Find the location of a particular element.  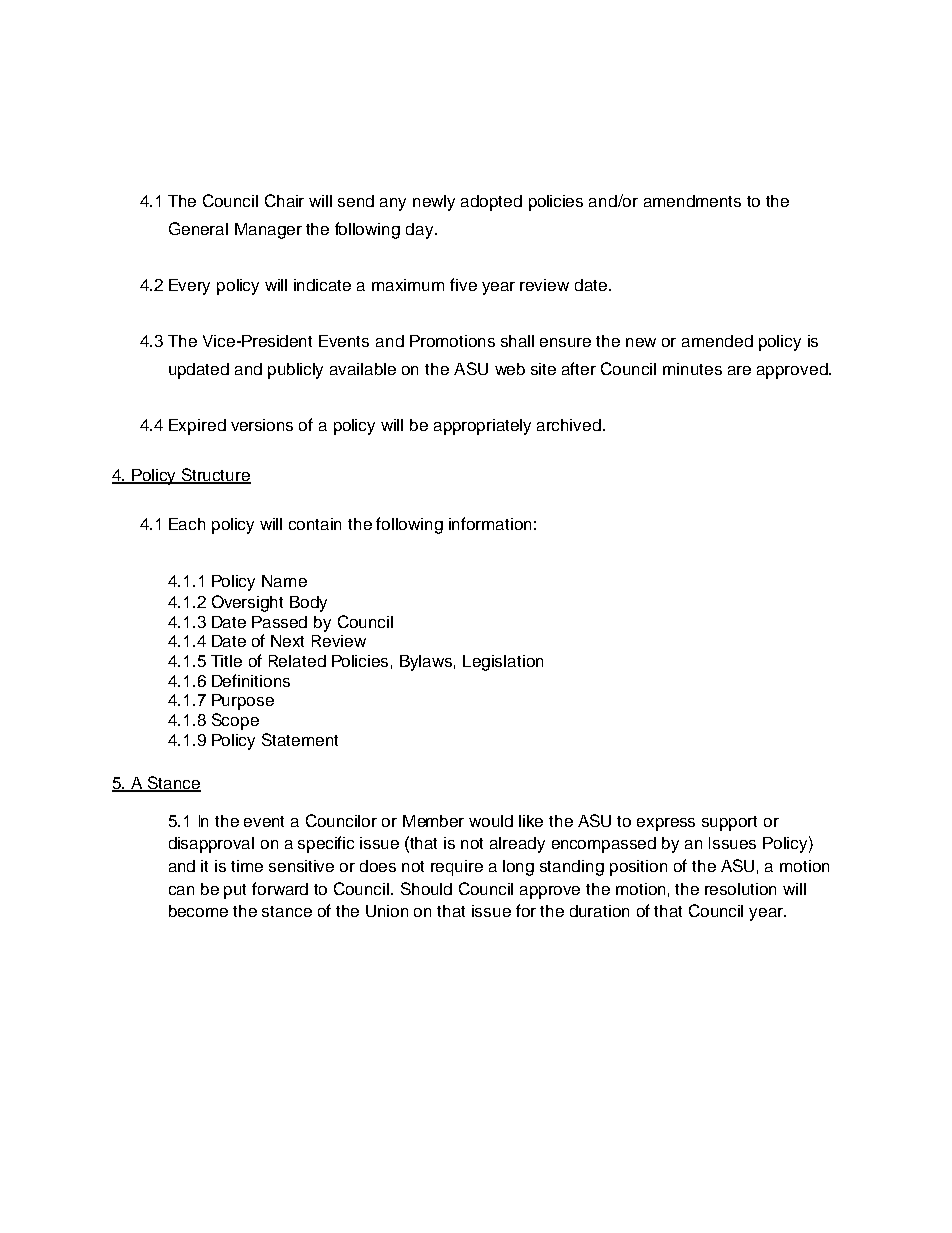

amendments is located at coordinates (692, 201).
